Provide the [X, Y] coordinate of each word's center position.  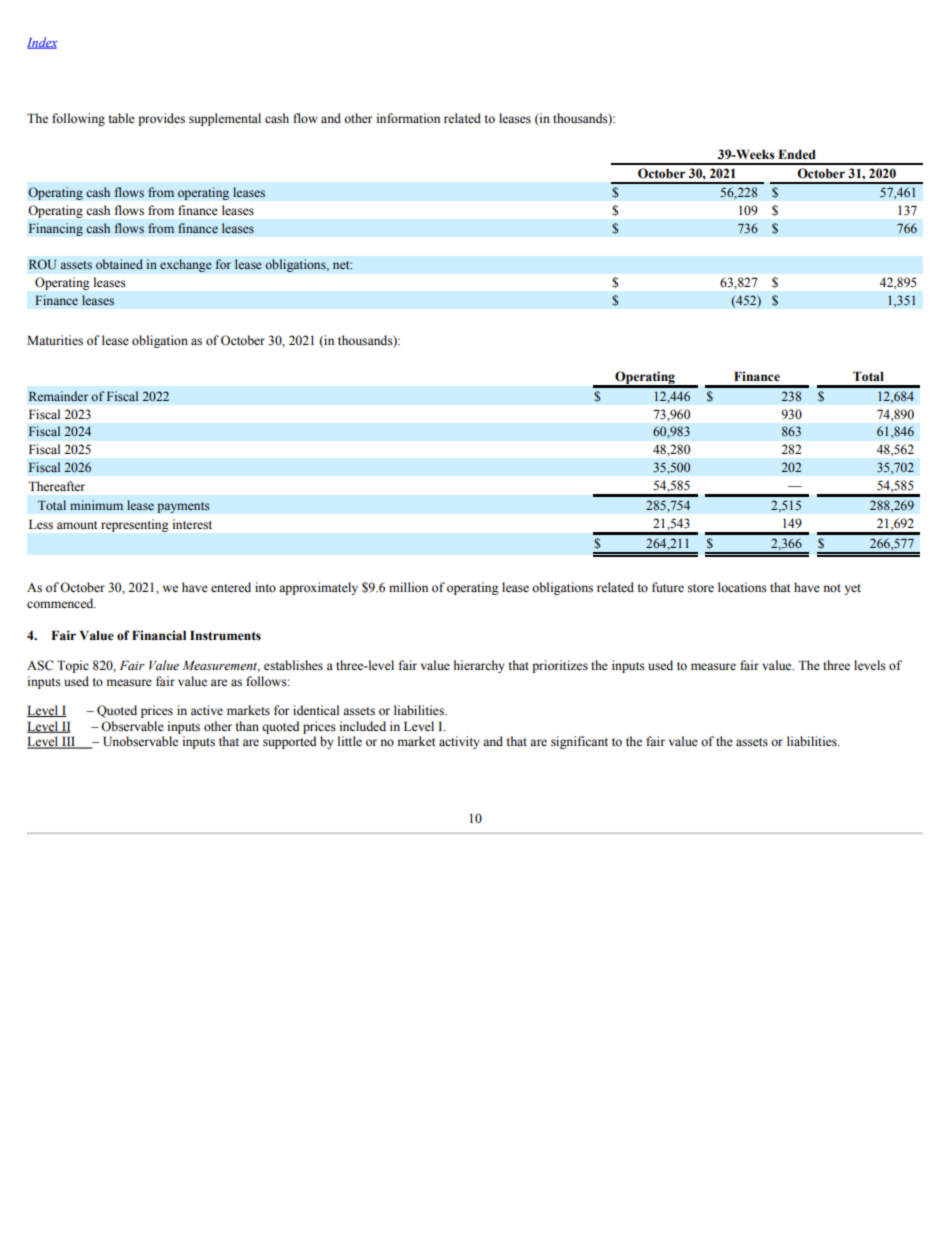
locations [742, 587]
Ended [797, 154]
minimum [96, 505]
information [408, 118]
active [207, 710]
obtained [119, 264]
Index [42, 43]
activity [459, 742]
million [408, 587]
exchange [186, 265]
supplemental [225, 119]
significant [579, 742]
